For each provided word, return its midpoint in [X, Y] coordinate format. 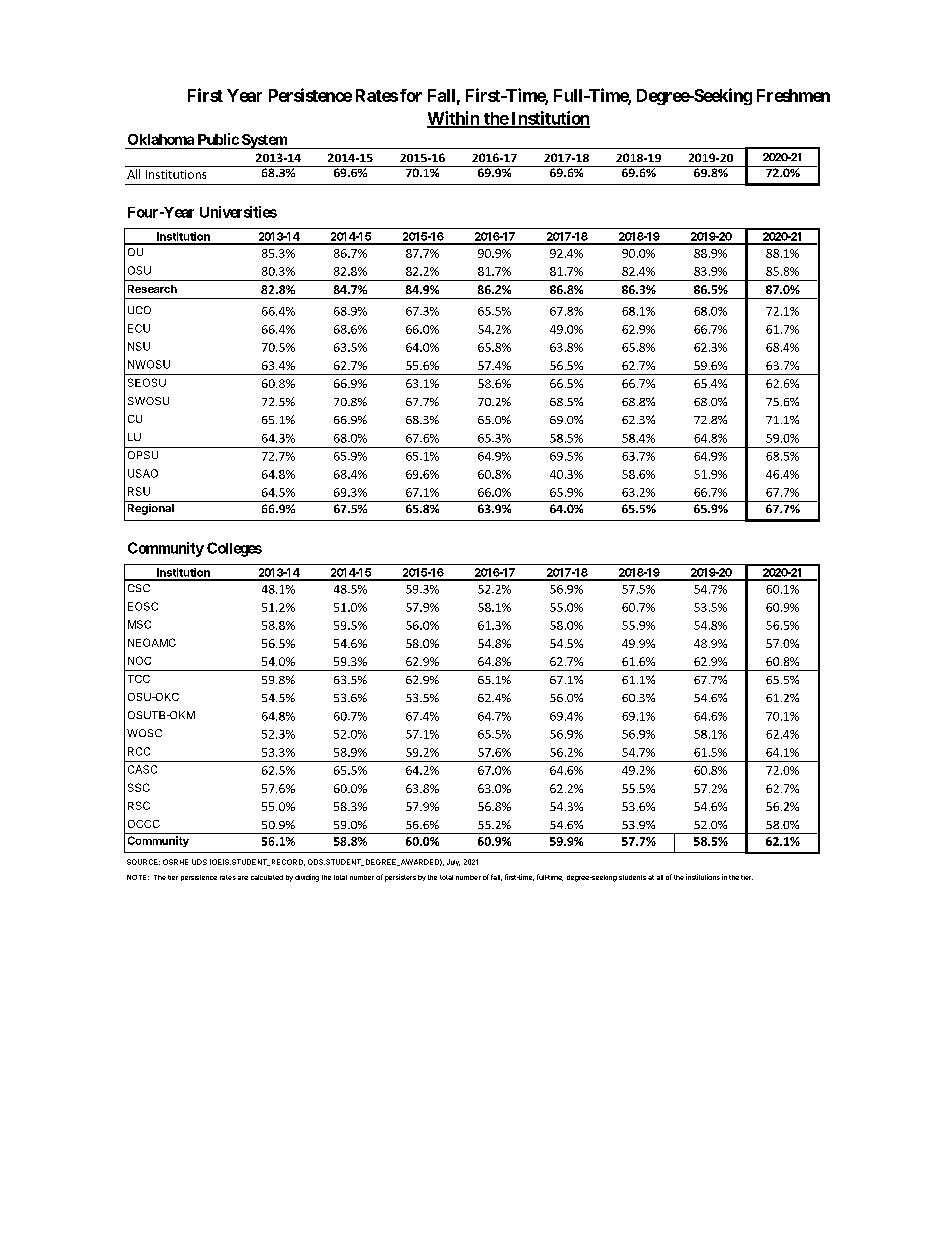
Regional [151, 509]
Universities [238, 212]
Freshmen [793, 95]
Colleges [234, 549]
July [453, 862]
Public [218, 139]
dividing [307, 878]
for [411, 95]
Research [152, 289]
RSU [139, 491]
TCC [139, 679]
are [243, 878]
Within [454, 119]
